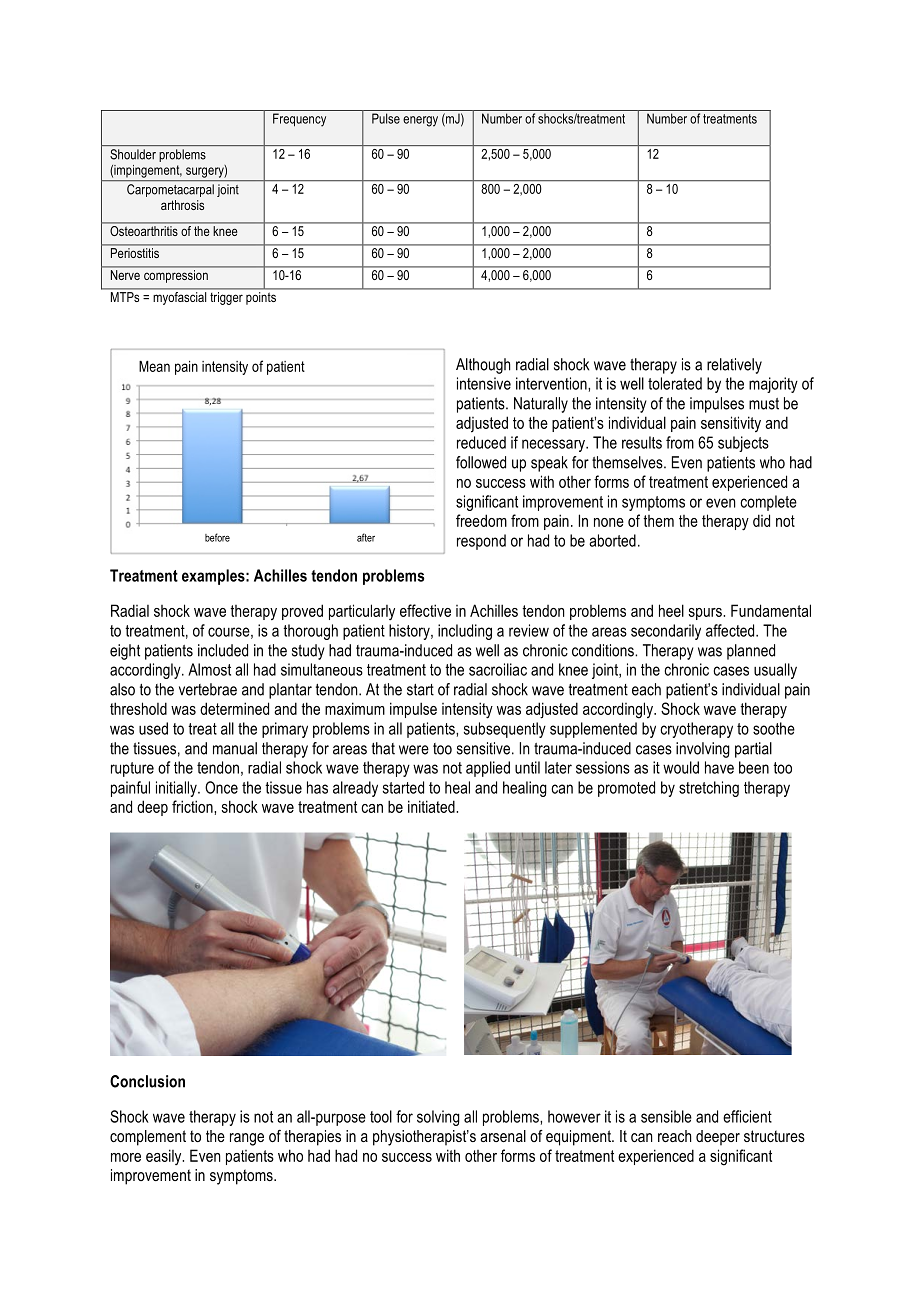 The width and height of the screenshot is (924, 1308). I want to click on relatively, so click(734, 366).
